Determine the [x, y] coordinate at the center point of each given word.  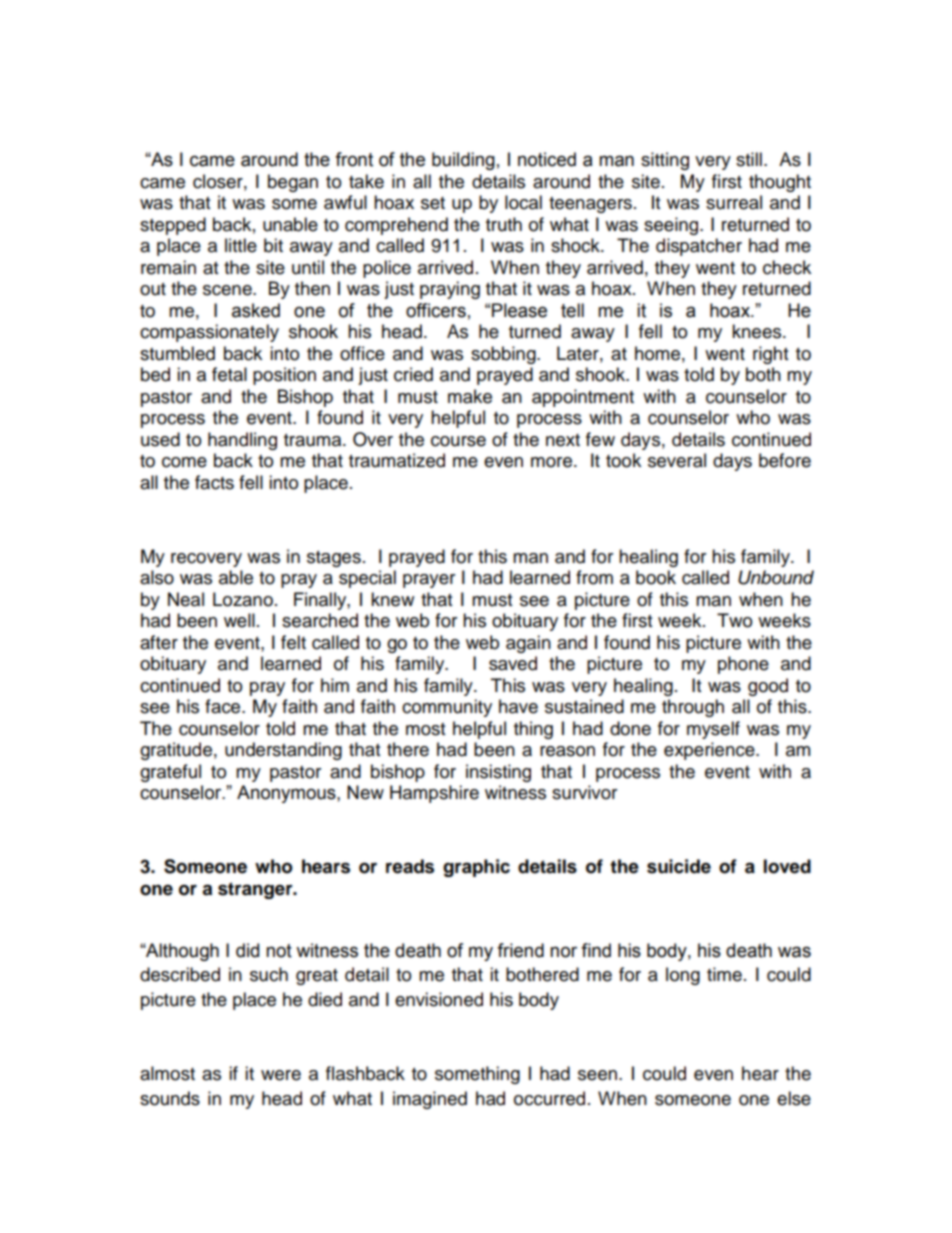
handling [242, 441]
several [677, 460]
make [470, 396]
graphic [476, 868]
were [281, 1075]
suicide [679, 866]
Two [734, 620]
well [239, 620]
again [528, 644]
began [293, 183]
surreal [734, 202]
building [463, 161]
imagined [430, 1100]
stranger [256, 890]
